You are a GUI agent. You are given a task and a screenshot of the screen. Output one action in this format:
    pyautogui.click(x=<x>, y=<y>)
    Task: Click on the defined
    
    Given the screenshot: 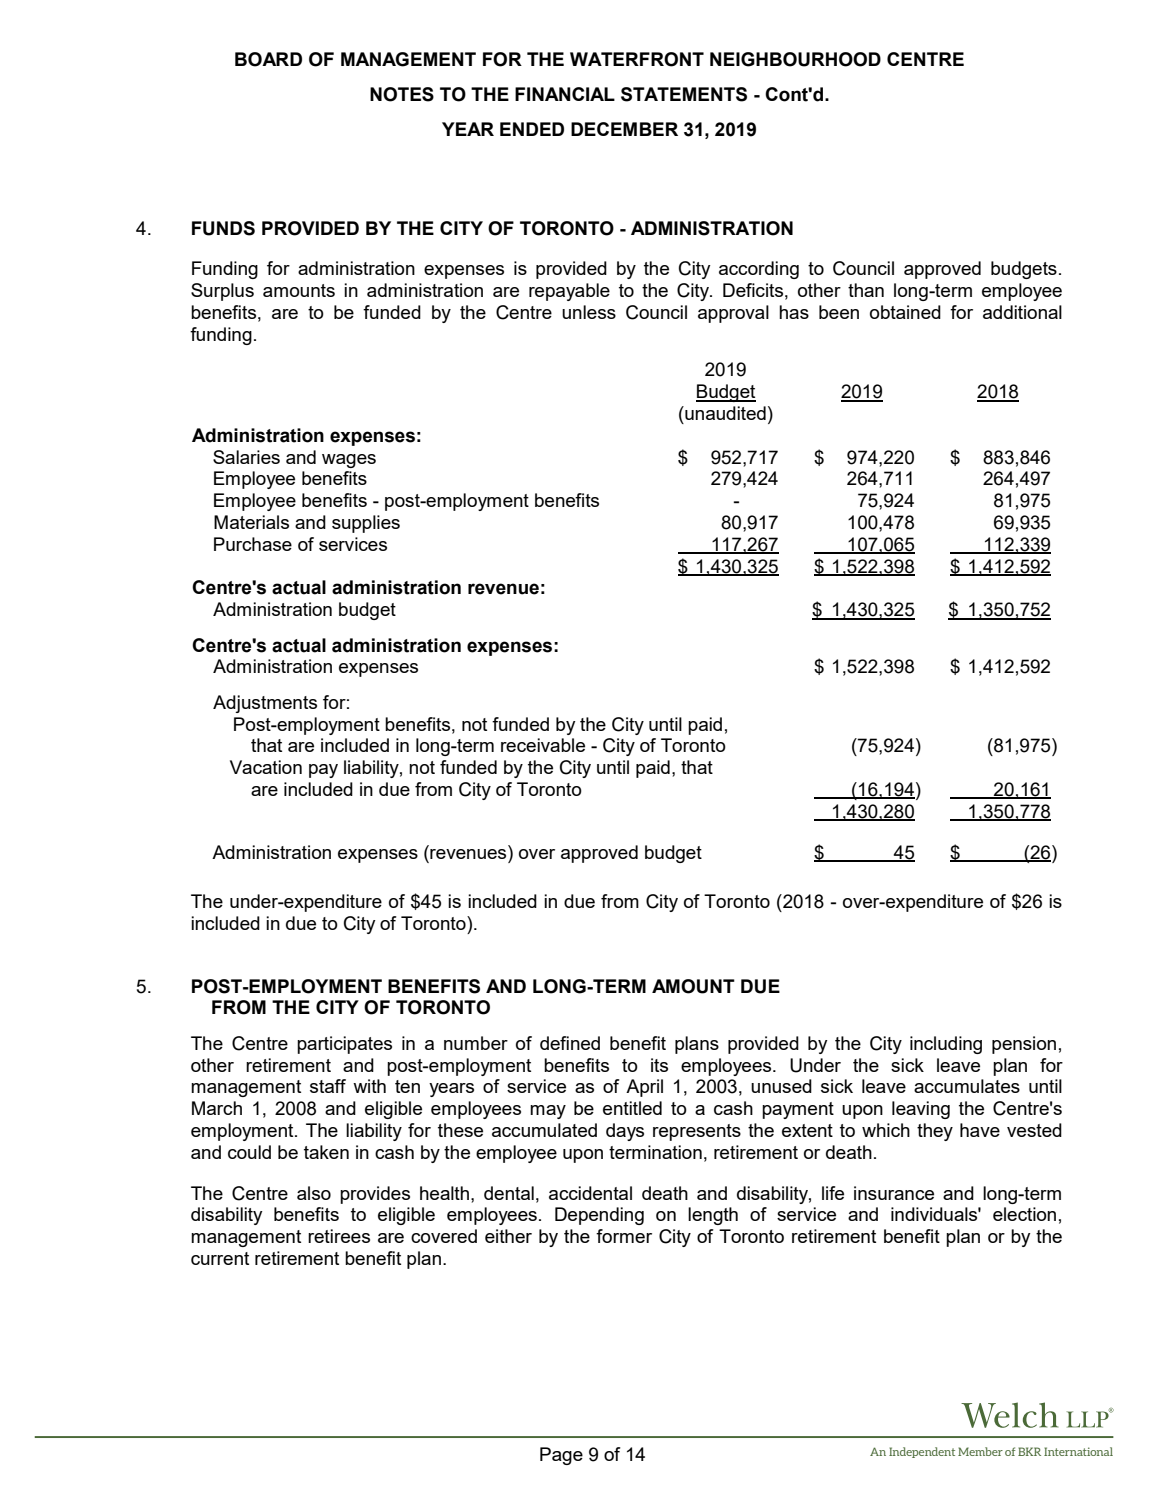 What is the action you would take?
    pyautogui.click(x=570, y=1043)
